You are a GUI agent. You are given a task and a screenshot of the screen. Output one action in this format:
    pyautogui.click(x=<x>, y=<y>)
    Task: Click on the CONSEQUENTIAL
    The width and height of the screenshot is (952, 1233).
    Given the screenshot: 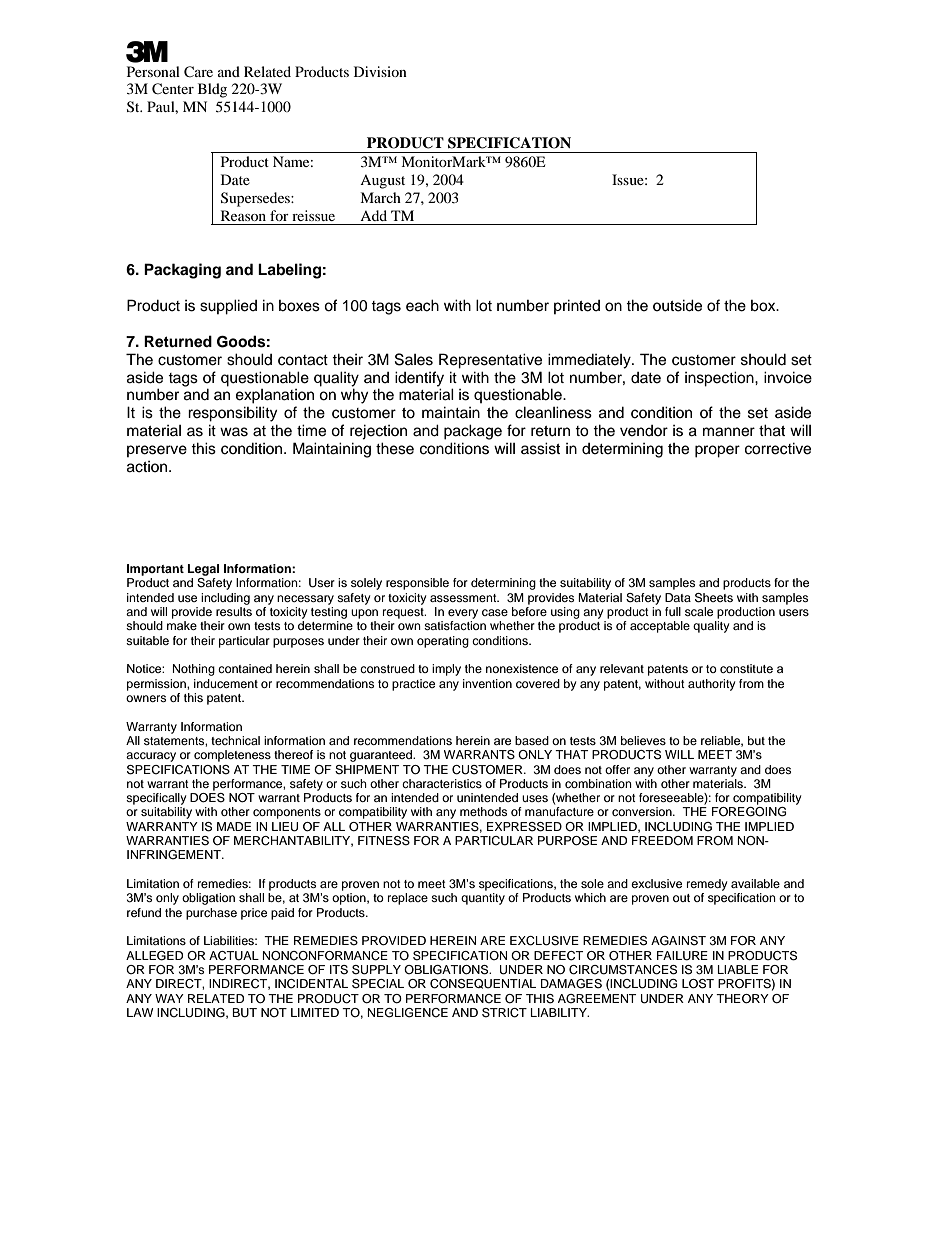 What is the action you would take?
    pyautogui.click(x=483, y=984)
